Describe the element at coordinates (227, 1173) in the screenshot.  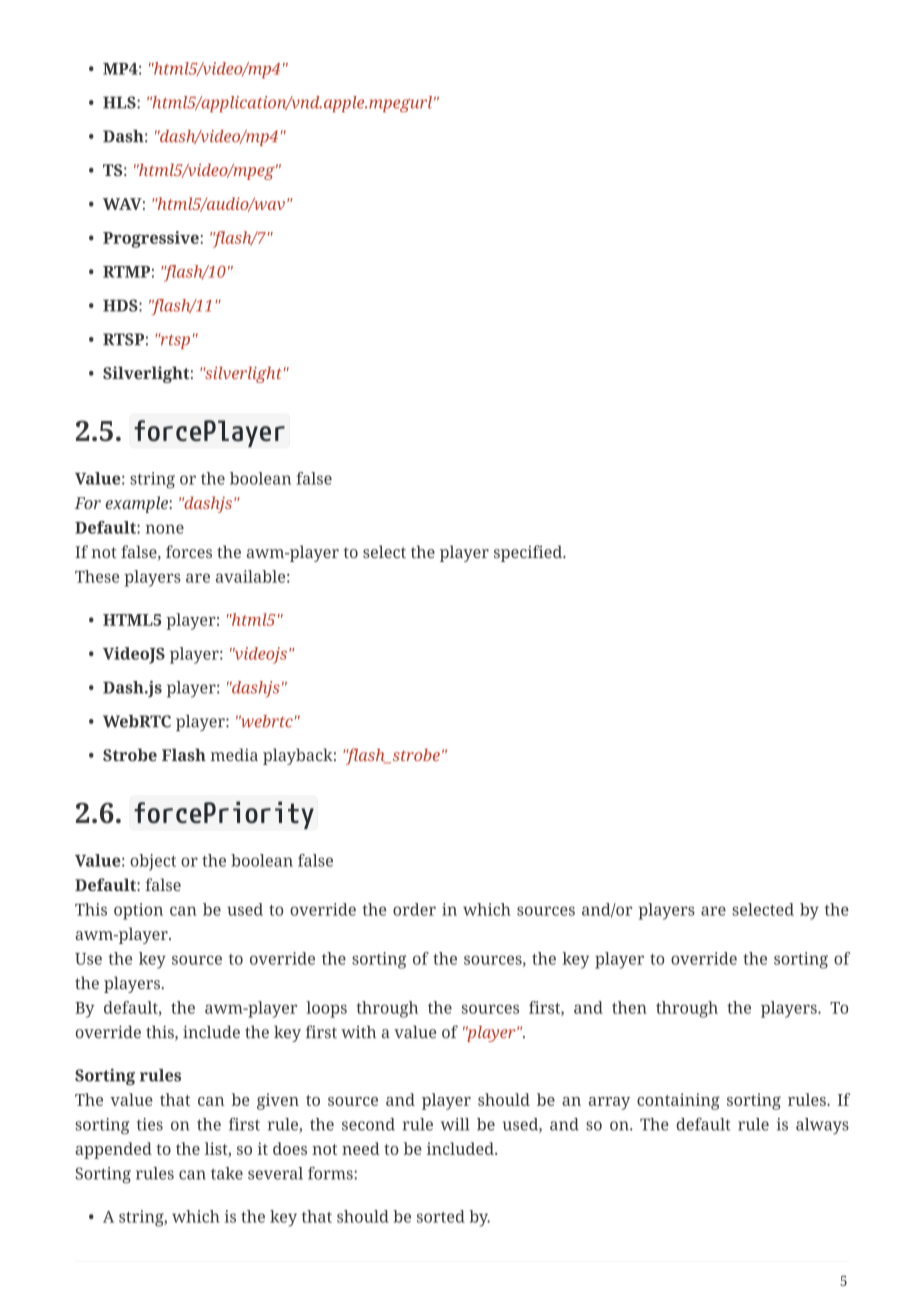
I see `take` at that location.
